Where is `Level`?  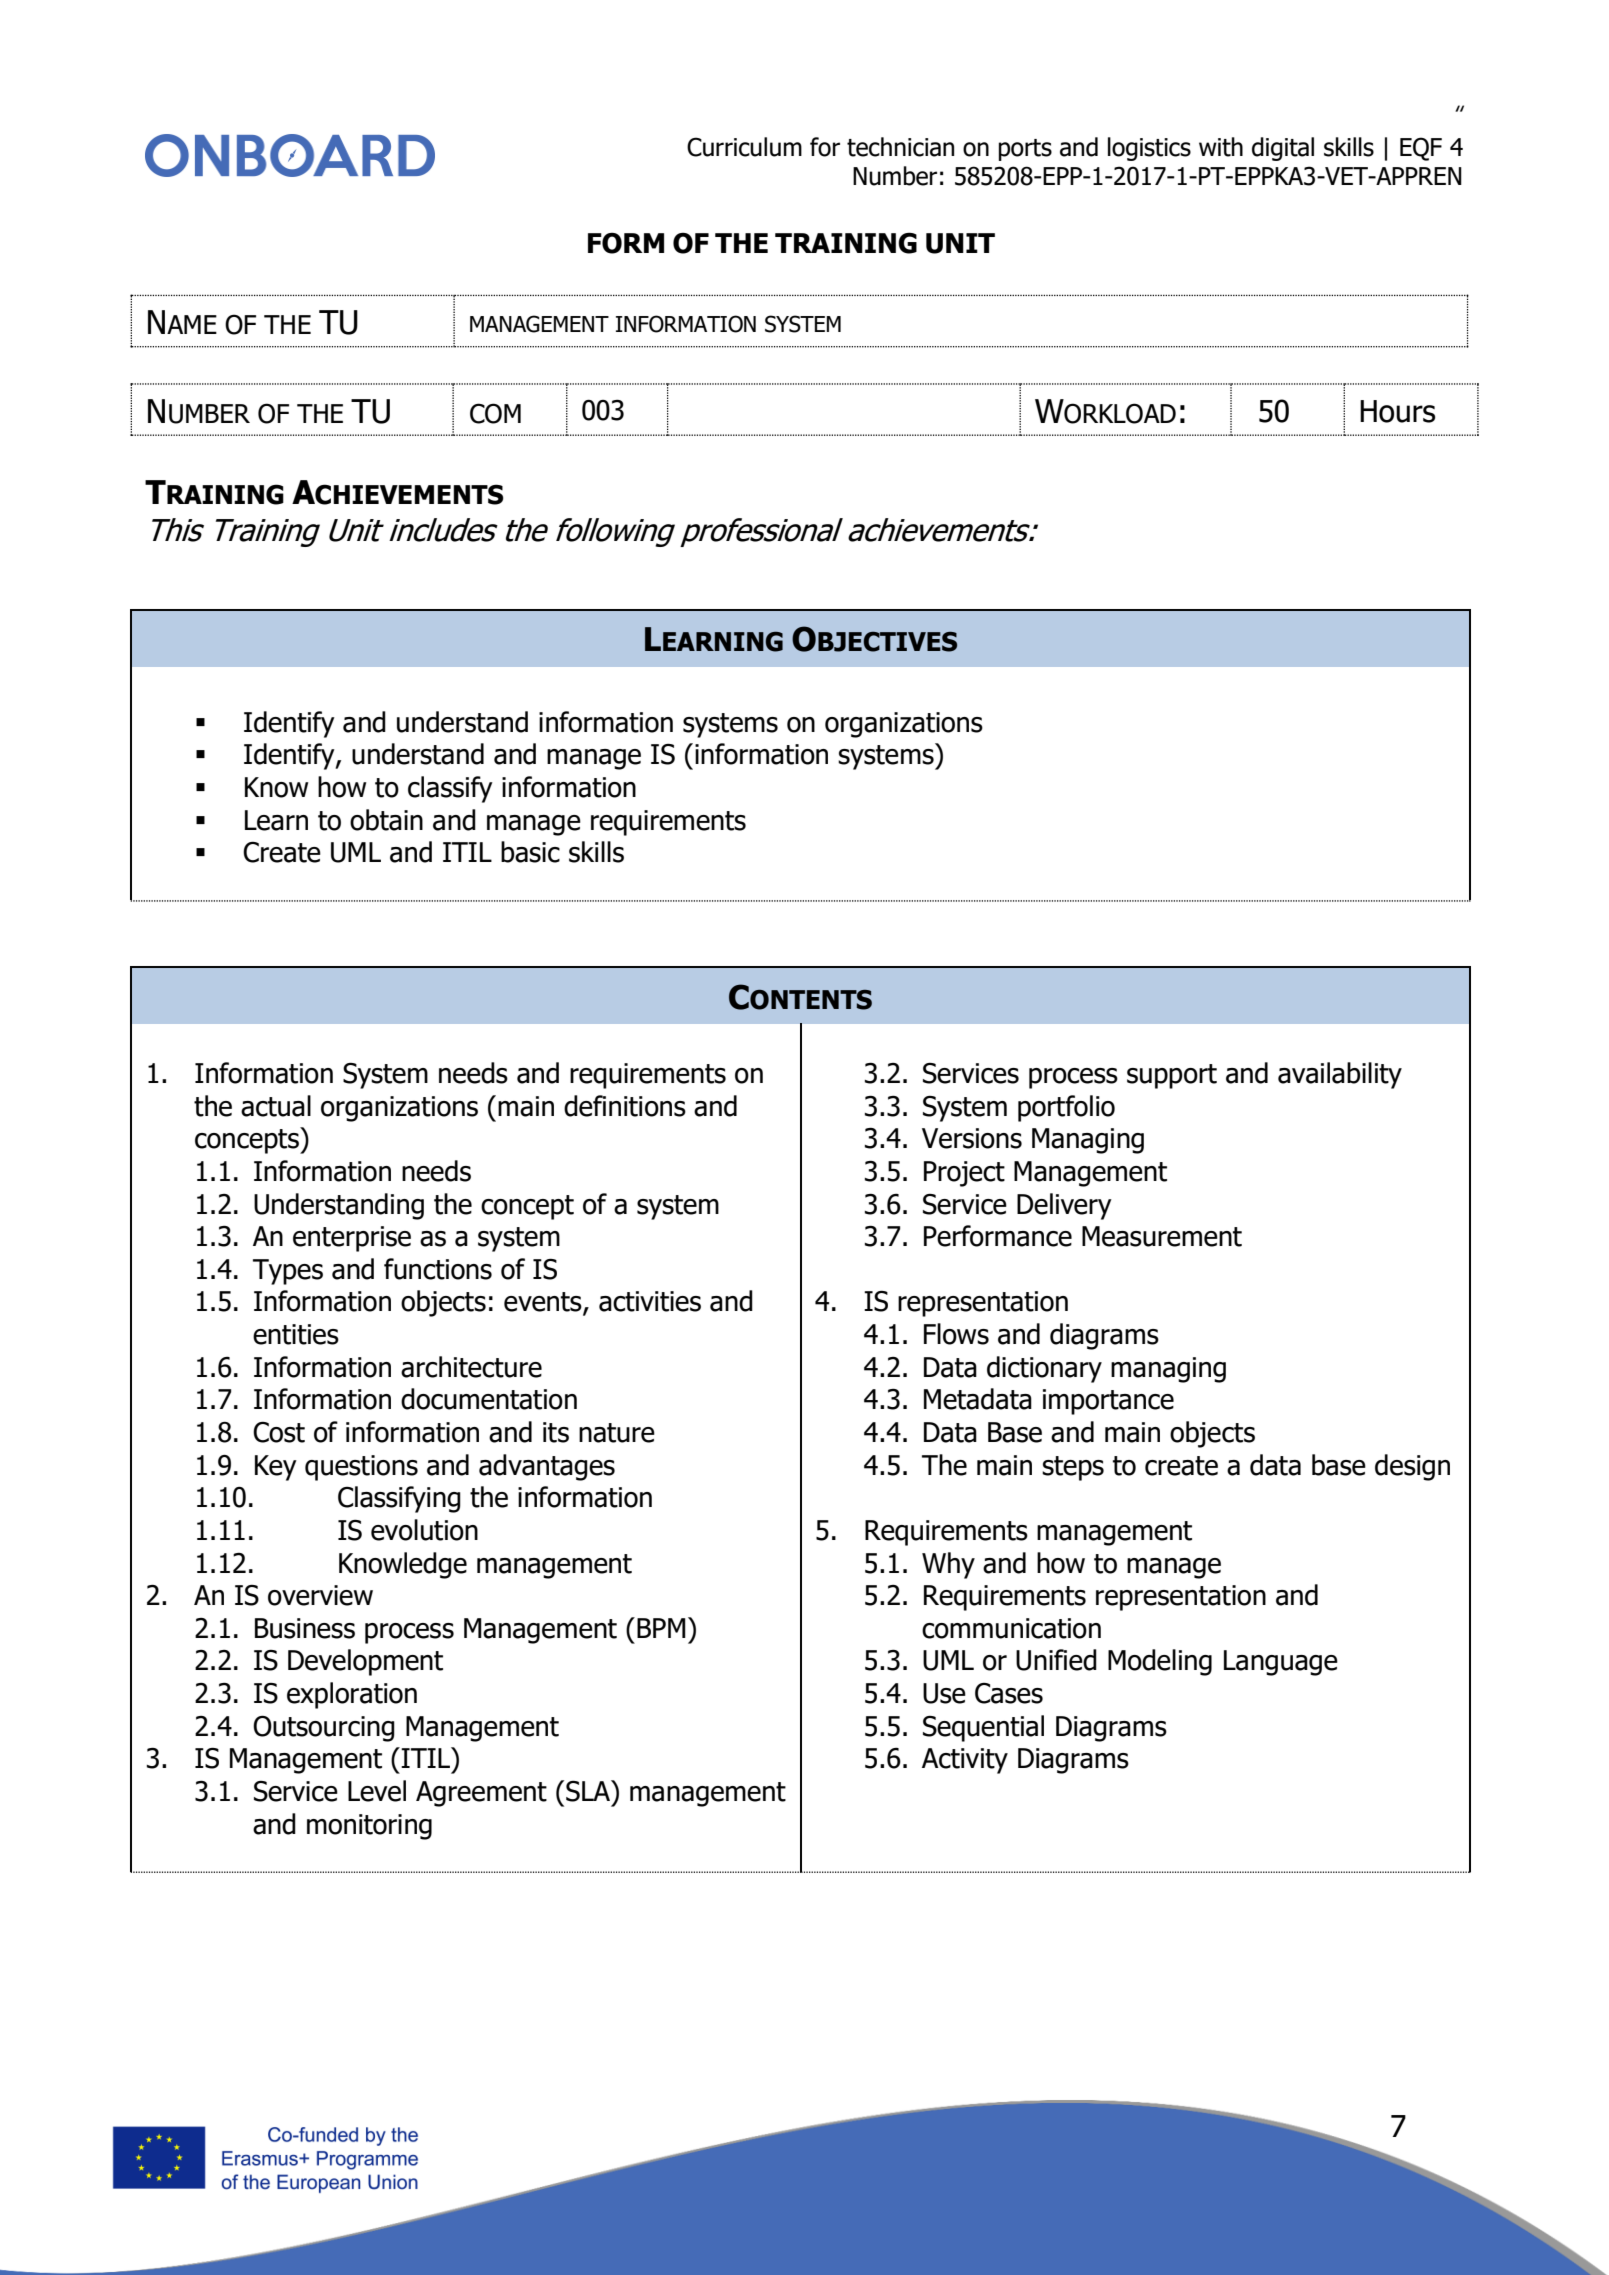
Level is located at coordinates (377, 1791).
